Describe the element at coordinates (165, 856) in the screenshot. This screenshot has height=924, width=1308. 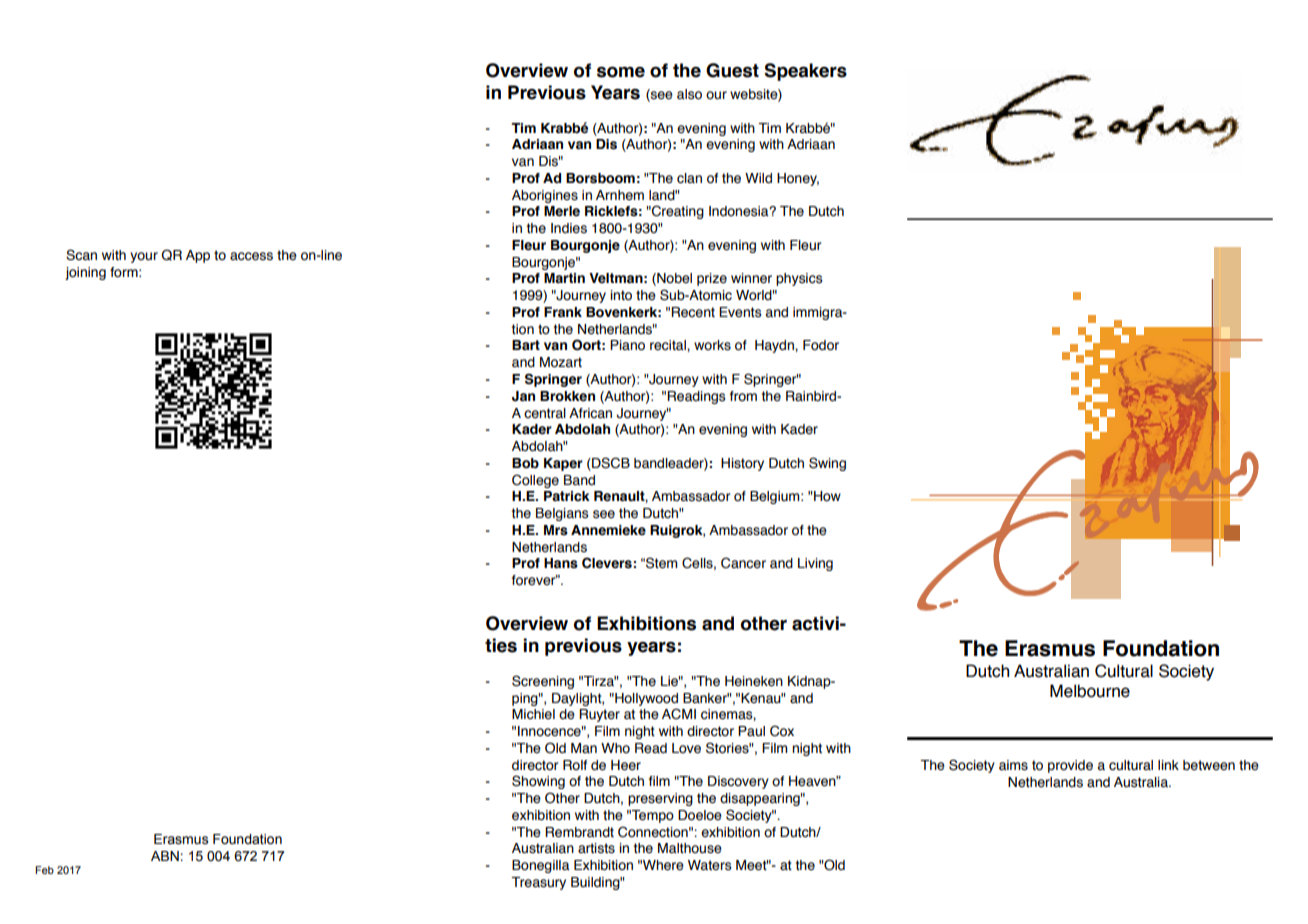
I see `ABN` at that location.
